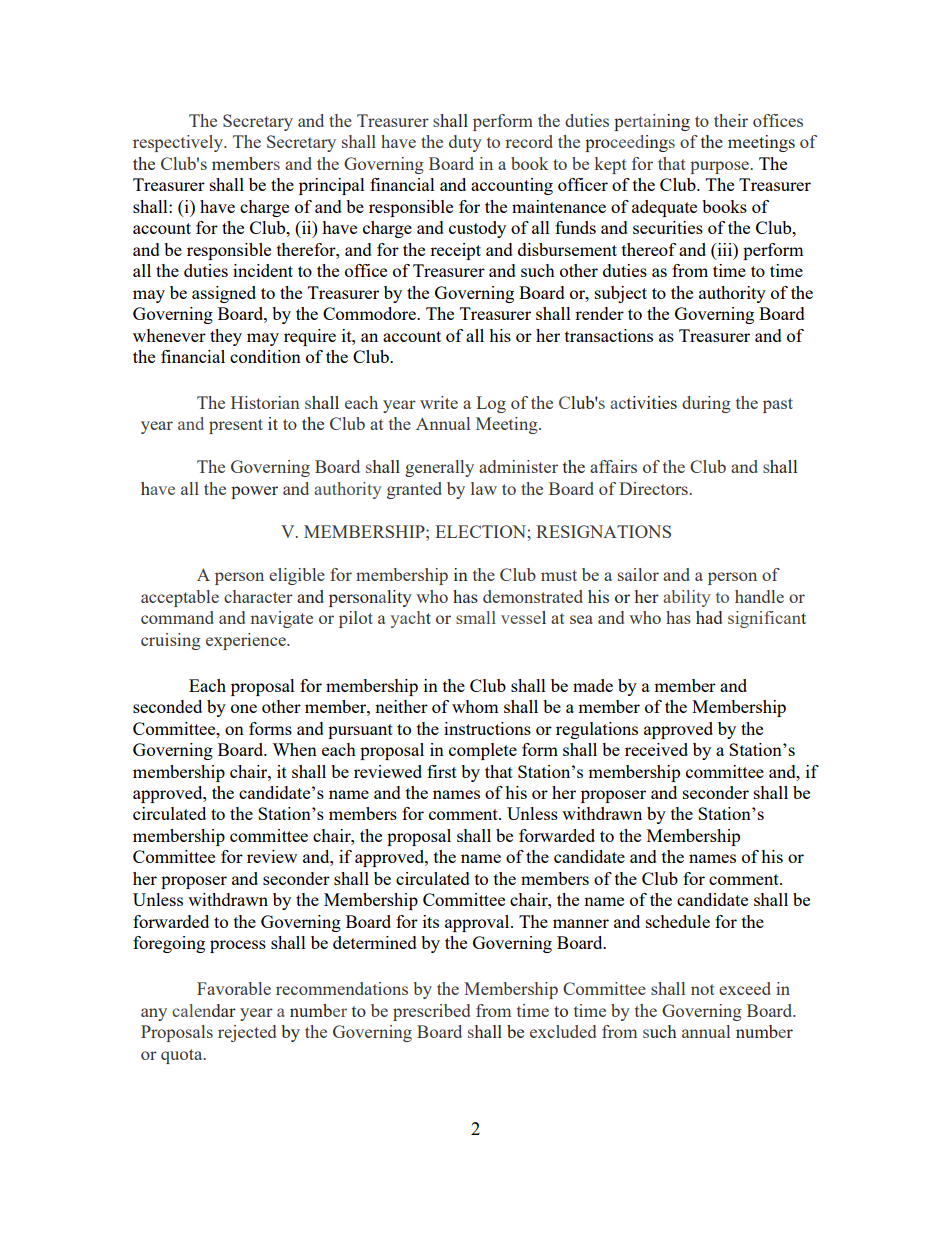 The width and height of the image is (952, 1233). Describe the element at coordinates (720, 167) in the image. I see `purpose` at that location.
